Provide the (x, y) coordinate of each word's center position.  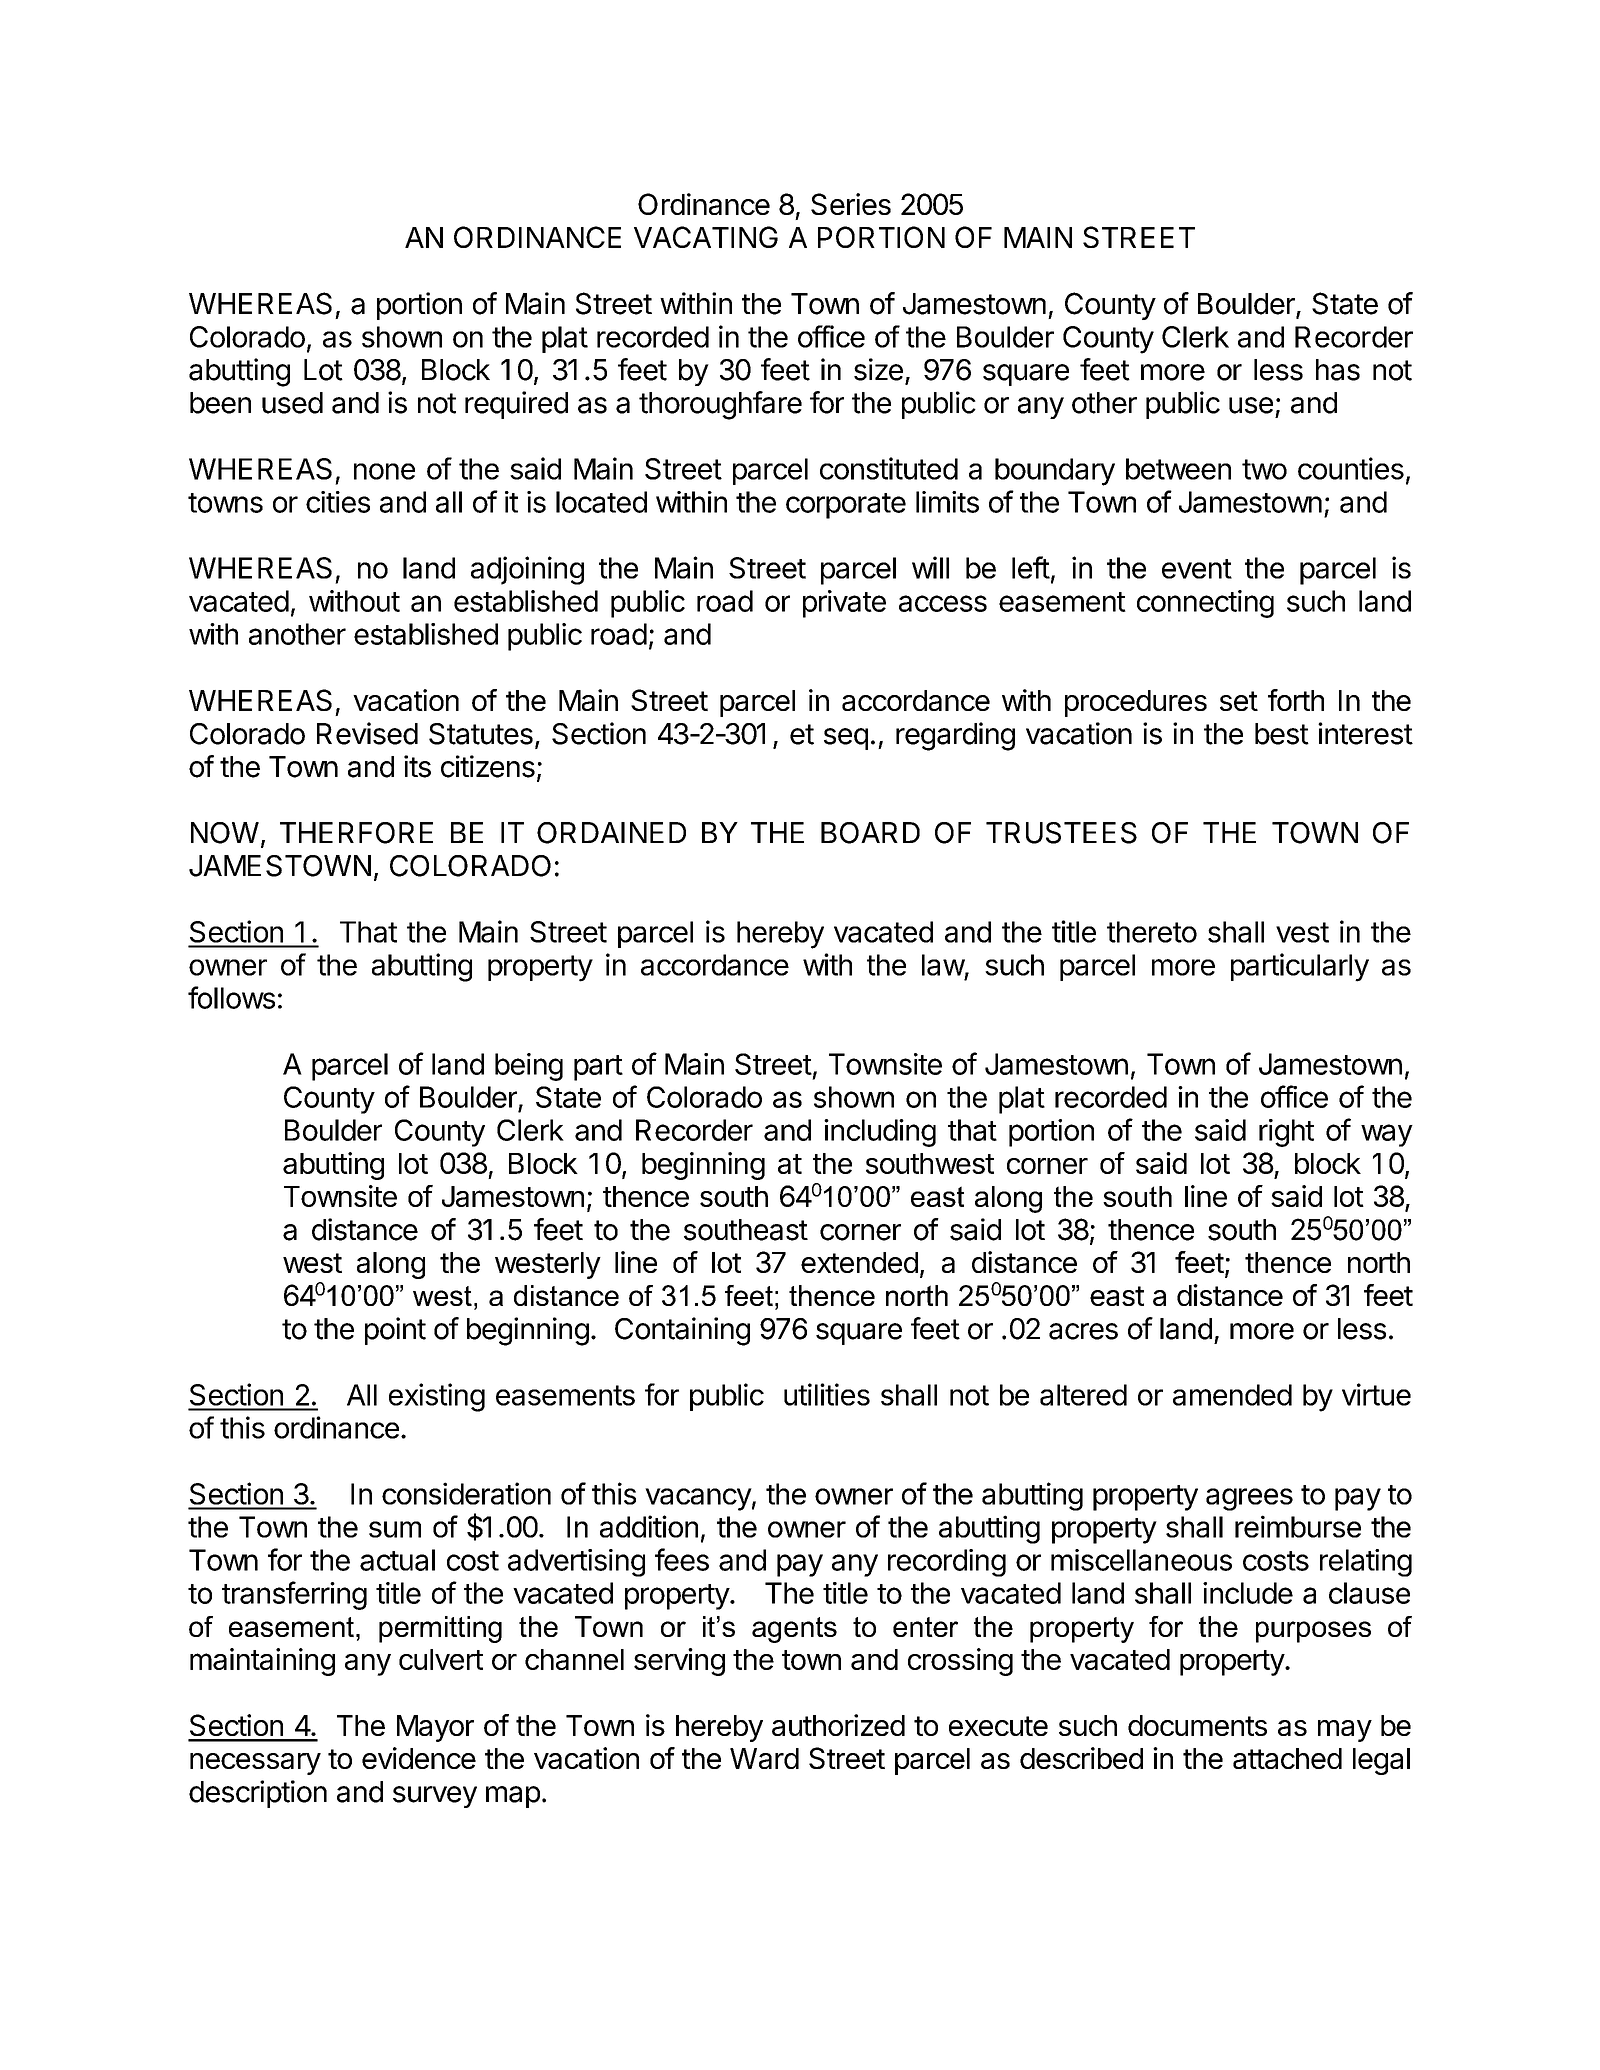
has (1338, 370)
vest (1302, 932)
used (292, 403)
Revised (367, 733)
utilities (827, 1394)
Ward (764, 1758)
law (943, 965)
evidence (419, 1758)
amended (1232, 1395)
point (395, 1331)
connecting (1205, 604)
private (844, 604)
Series (851, 204)
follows (231, 997)
